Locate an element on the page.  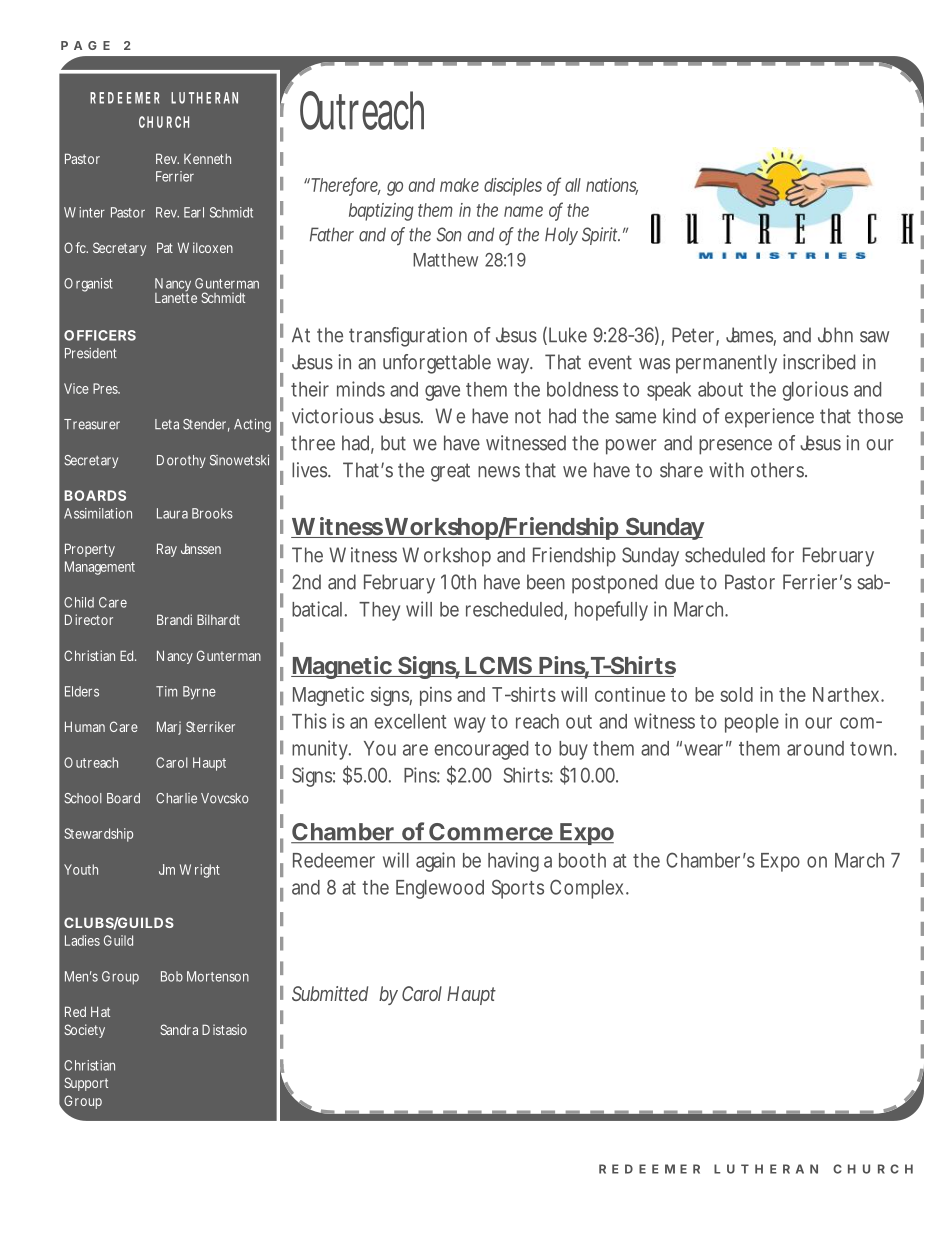
been is located at coordinates (546, 582).
